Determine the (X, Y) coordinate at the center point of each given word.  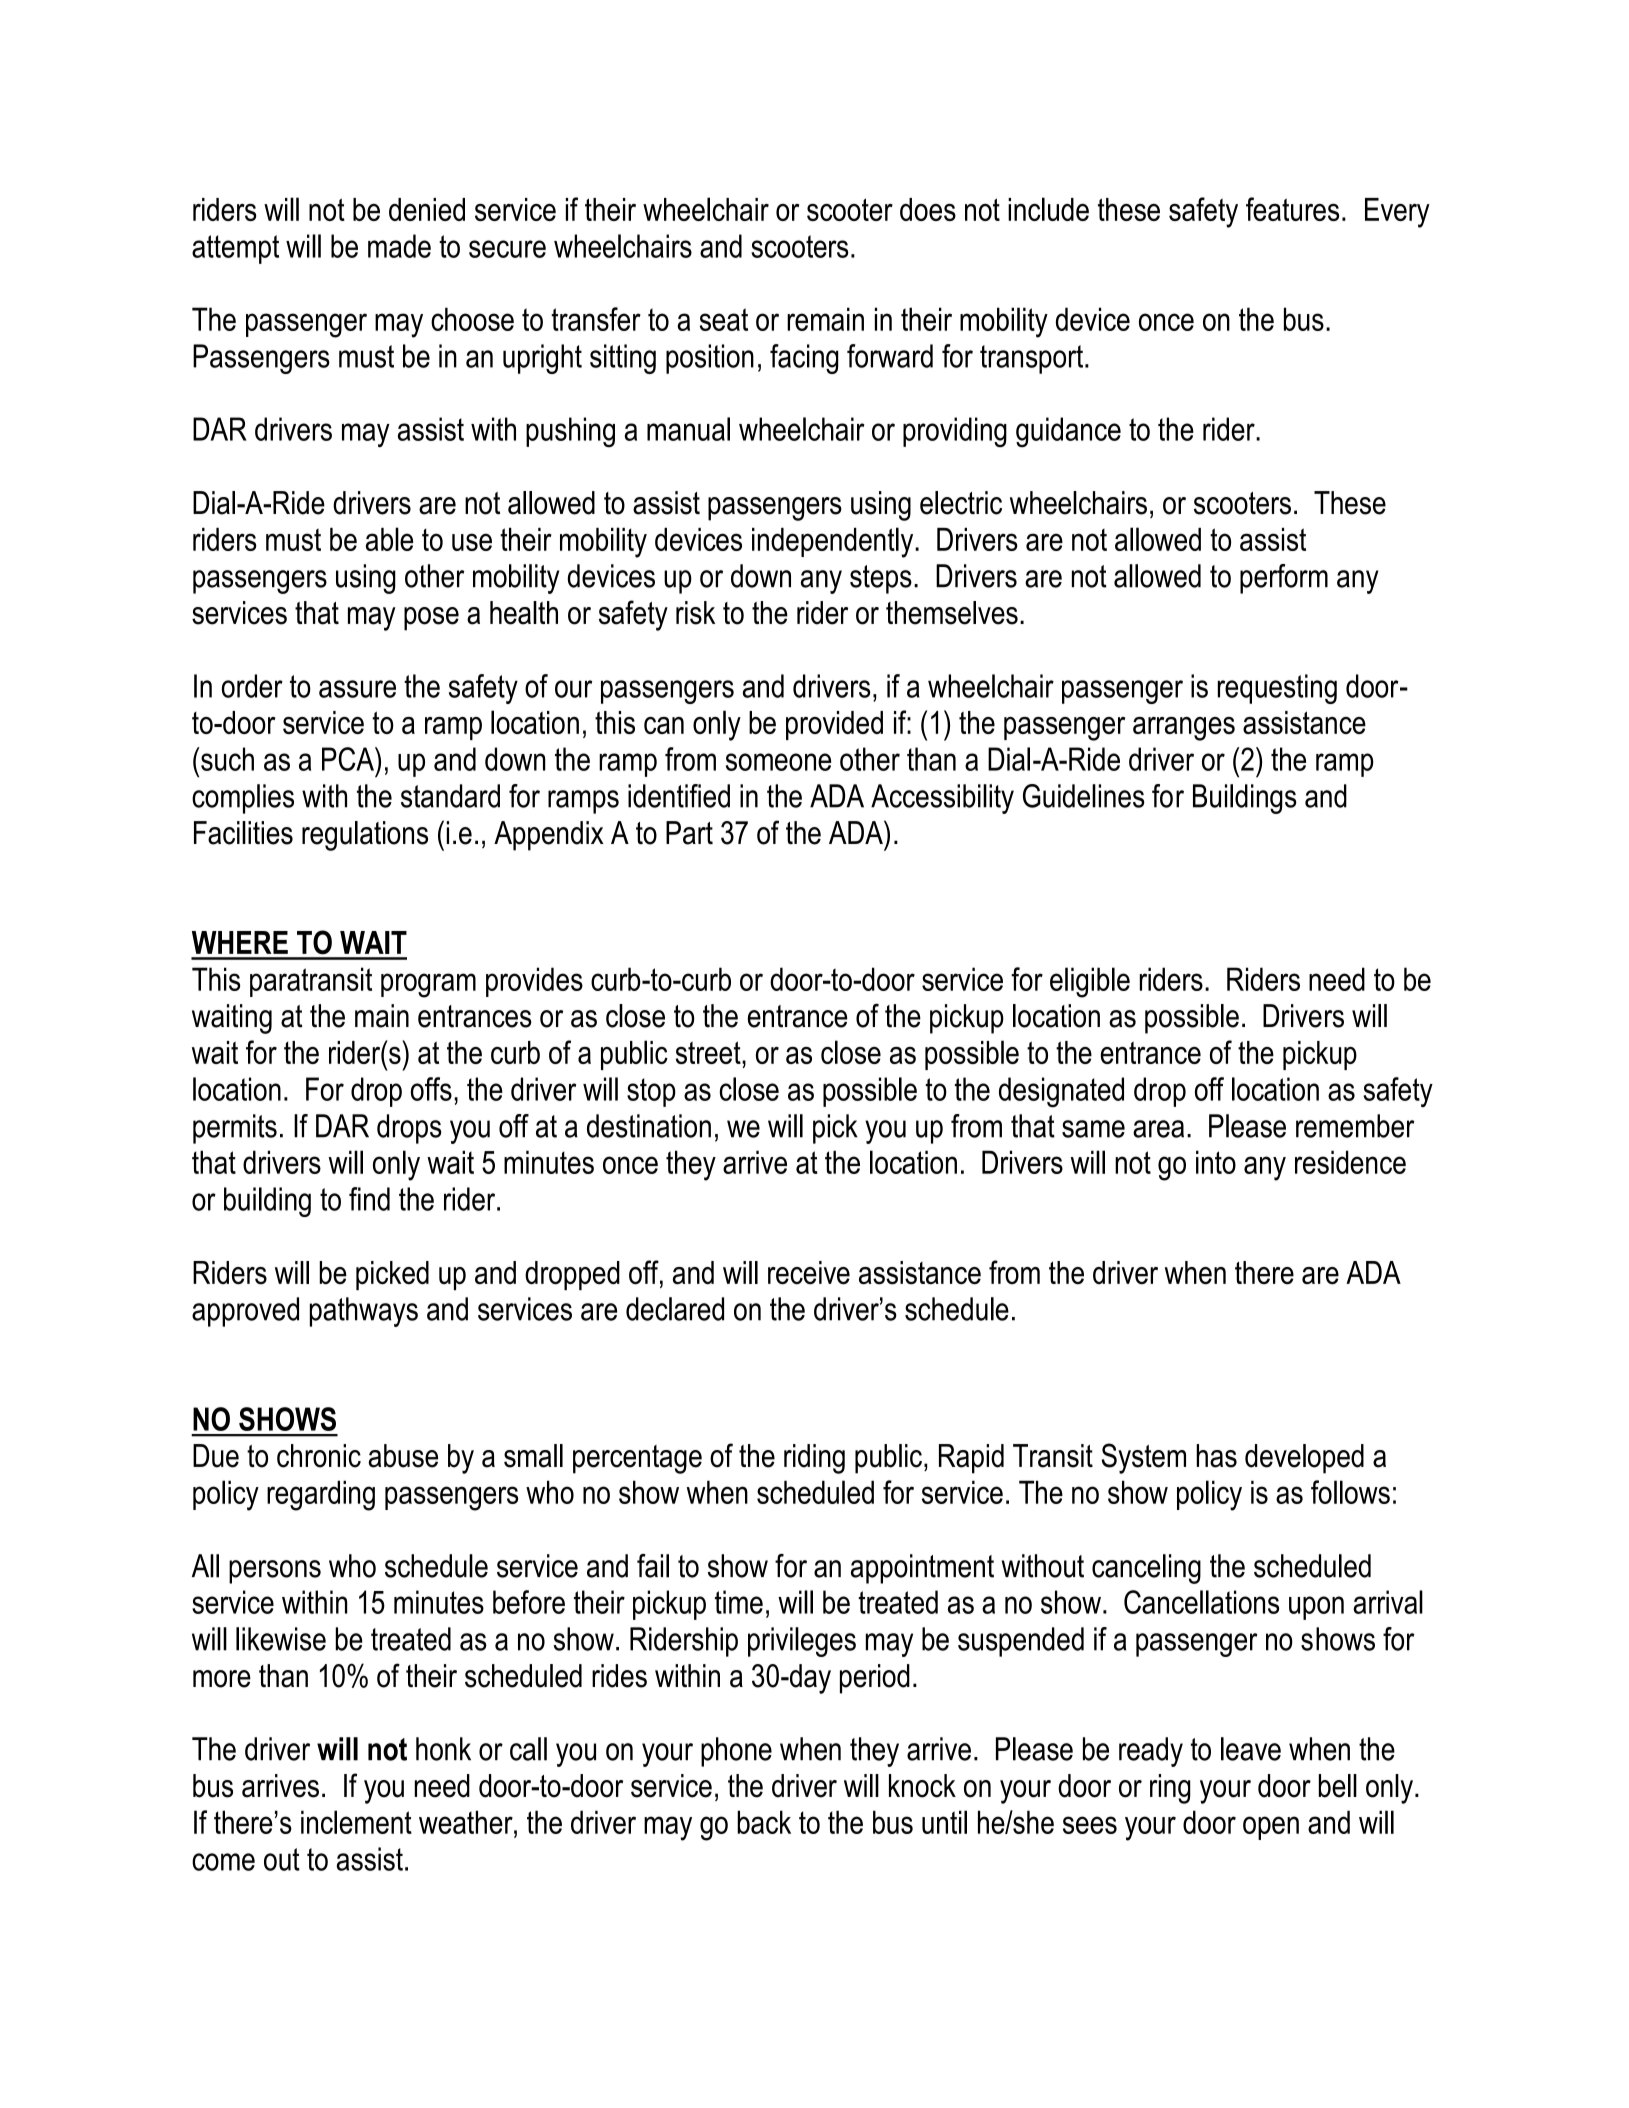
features (1292, 209)
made (399, 246)
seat (724, 319)
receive (809, 1273)
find (369, 1199)
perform (1284, 579)
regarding (321, 1495)
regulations (365, 836)
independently (834, 542)
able (389, 539)
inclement (356, 1822)
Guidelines (1084, 796)
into (1216, 1162)
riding (814, 1459)
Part (689, 833)
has (1216, 1456)
